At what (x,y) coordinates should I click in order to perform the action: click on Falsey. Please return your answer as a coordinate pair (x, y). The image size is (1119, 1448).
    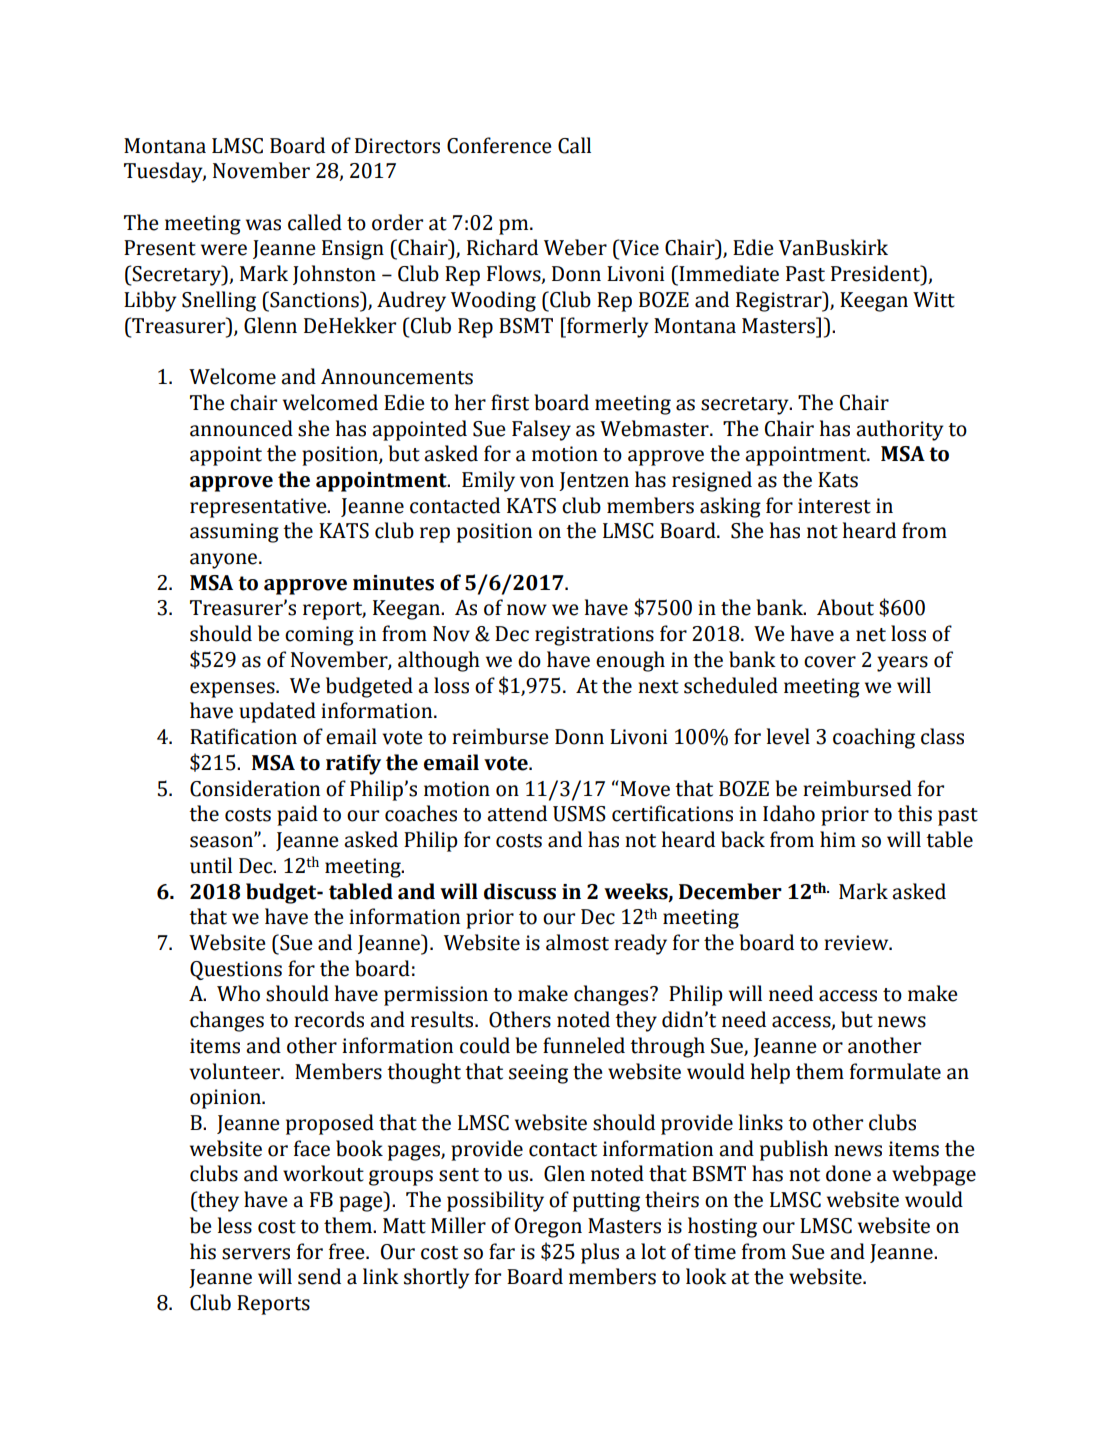
    Looking at the image, I should click on (541, 430).
